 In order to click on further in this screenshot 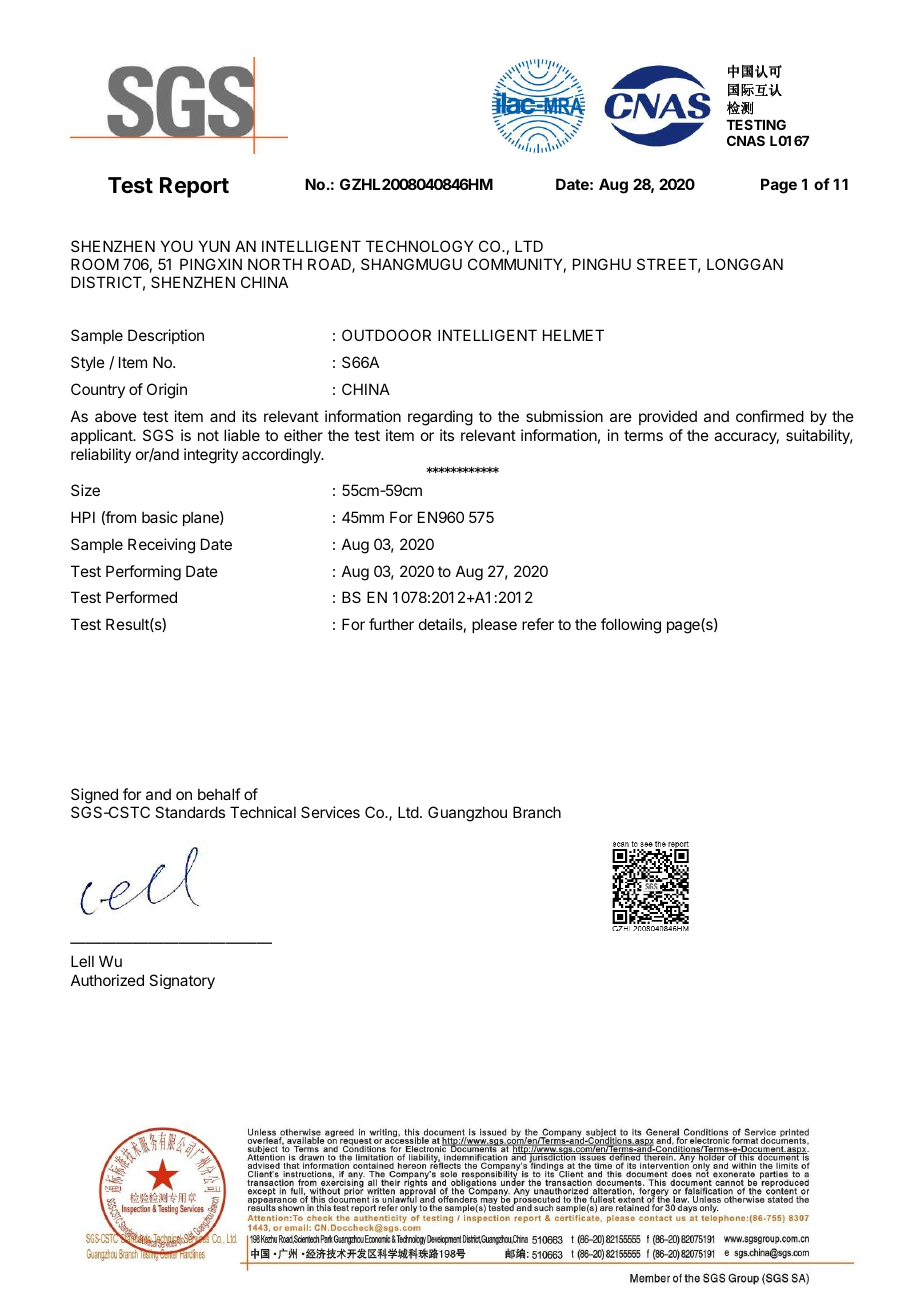, I will do `click(391, 624)`.
